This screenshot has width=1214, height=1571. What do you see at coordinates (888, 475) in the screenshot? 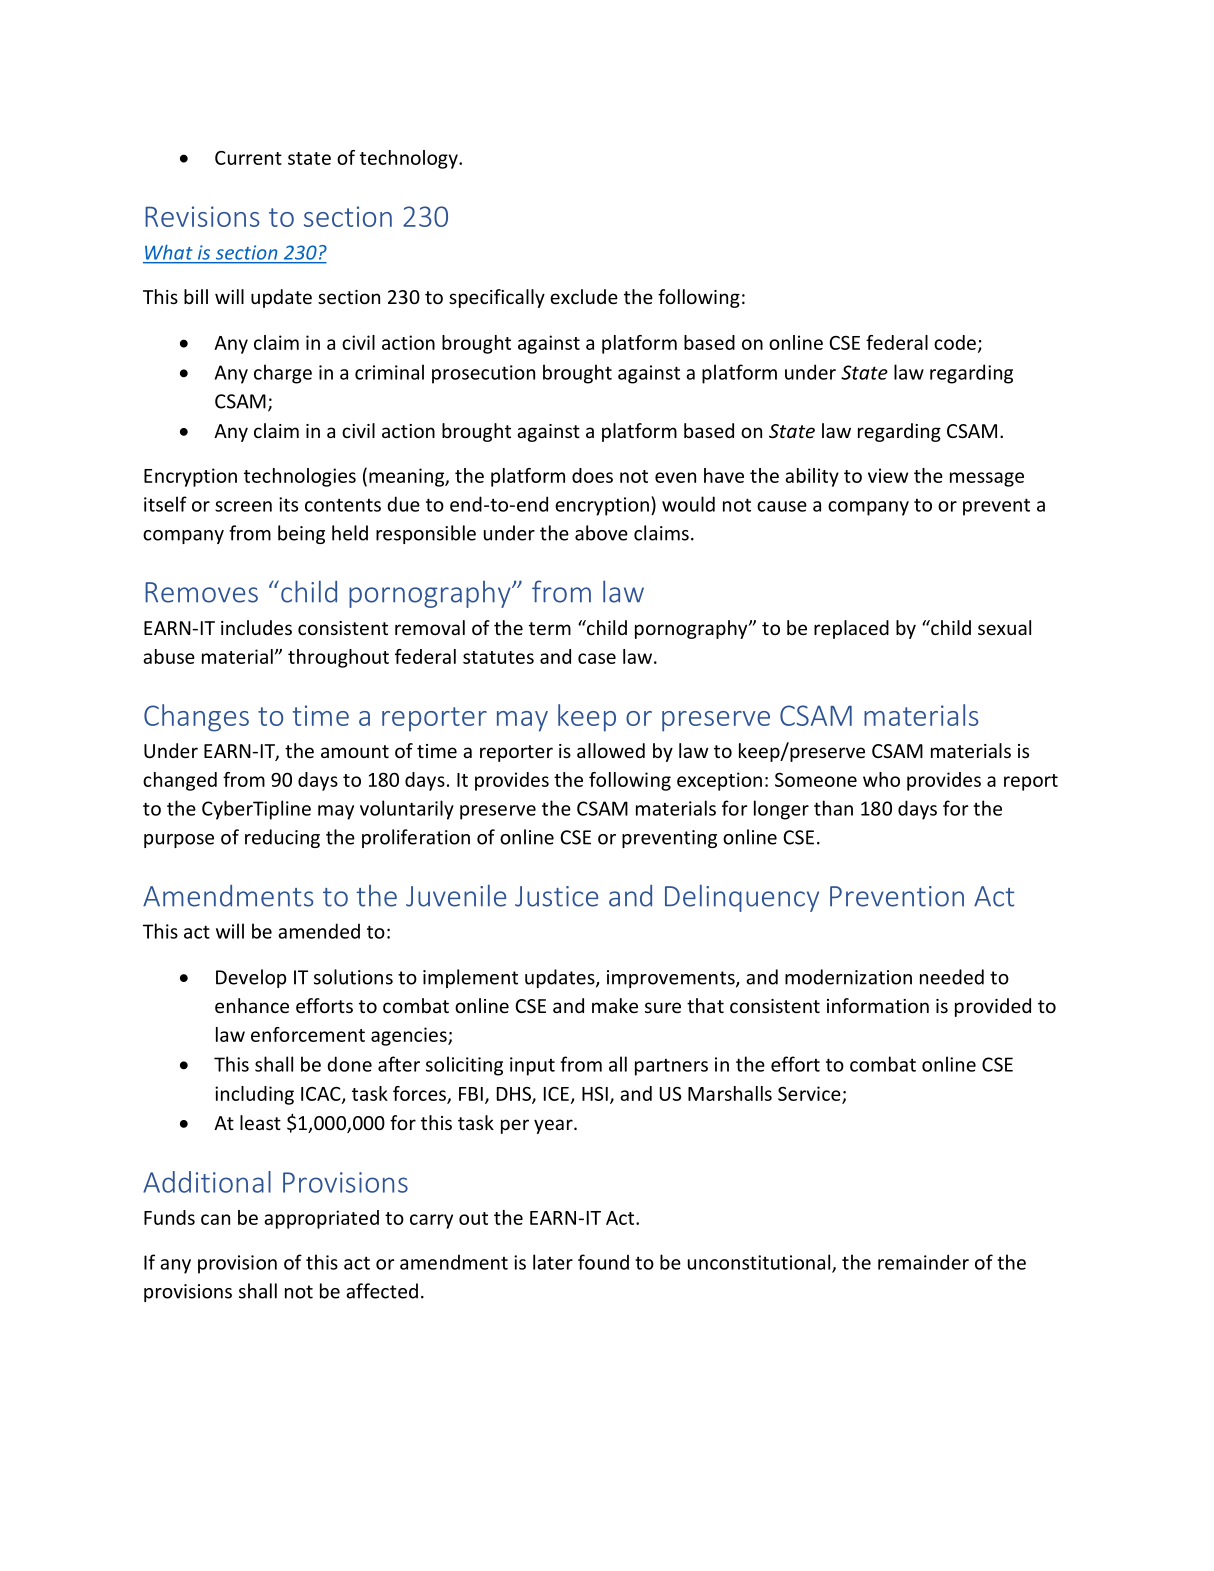
I see `view` at bounding box center [888, 475].
